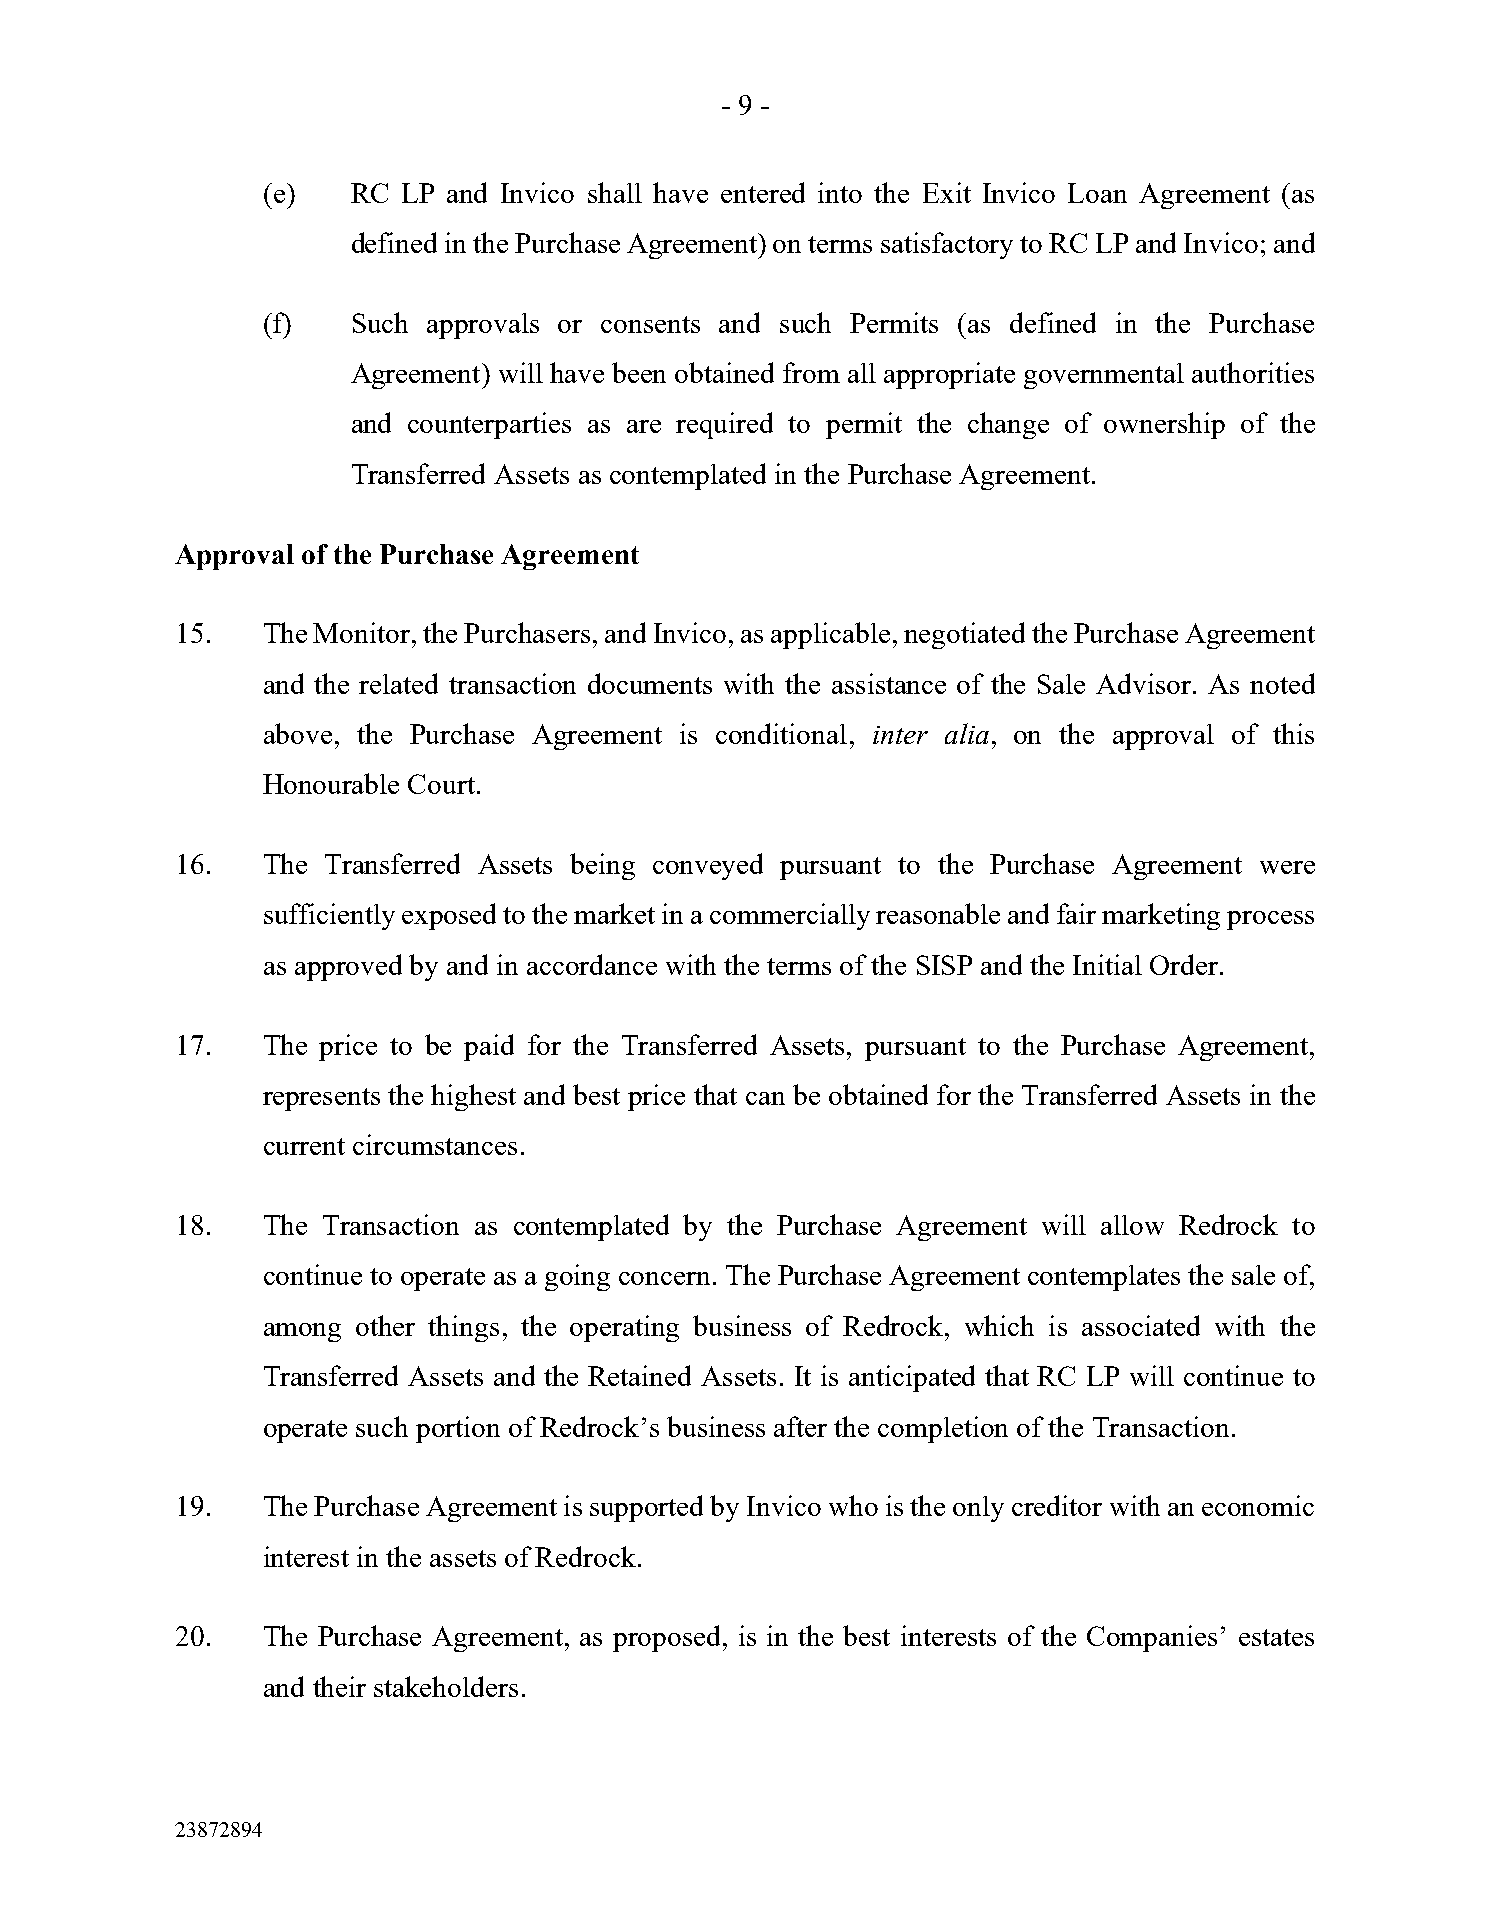 The width and height of the screenshot is (1491, 1929). Describe the element at coordinates (790, 916) in the screenshot. I see `commercially` at that location.
